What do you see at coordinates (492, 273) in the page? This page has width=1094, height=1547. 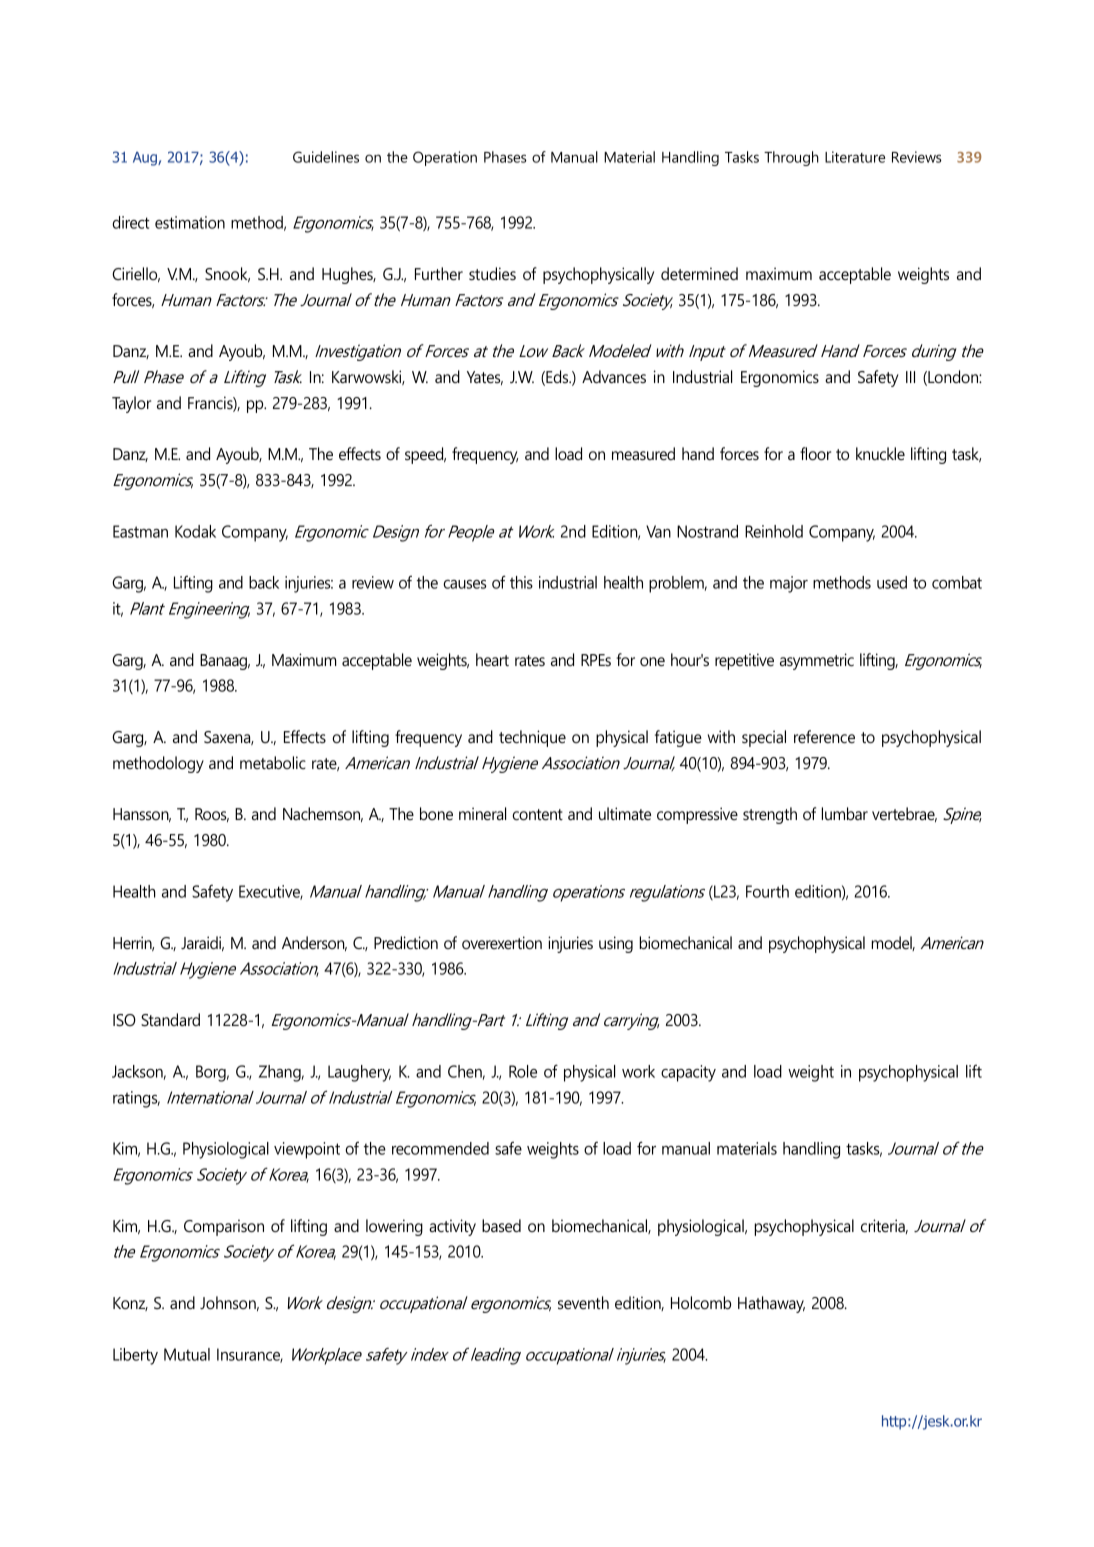 I see `studies` at bounding box center [492, 273].
